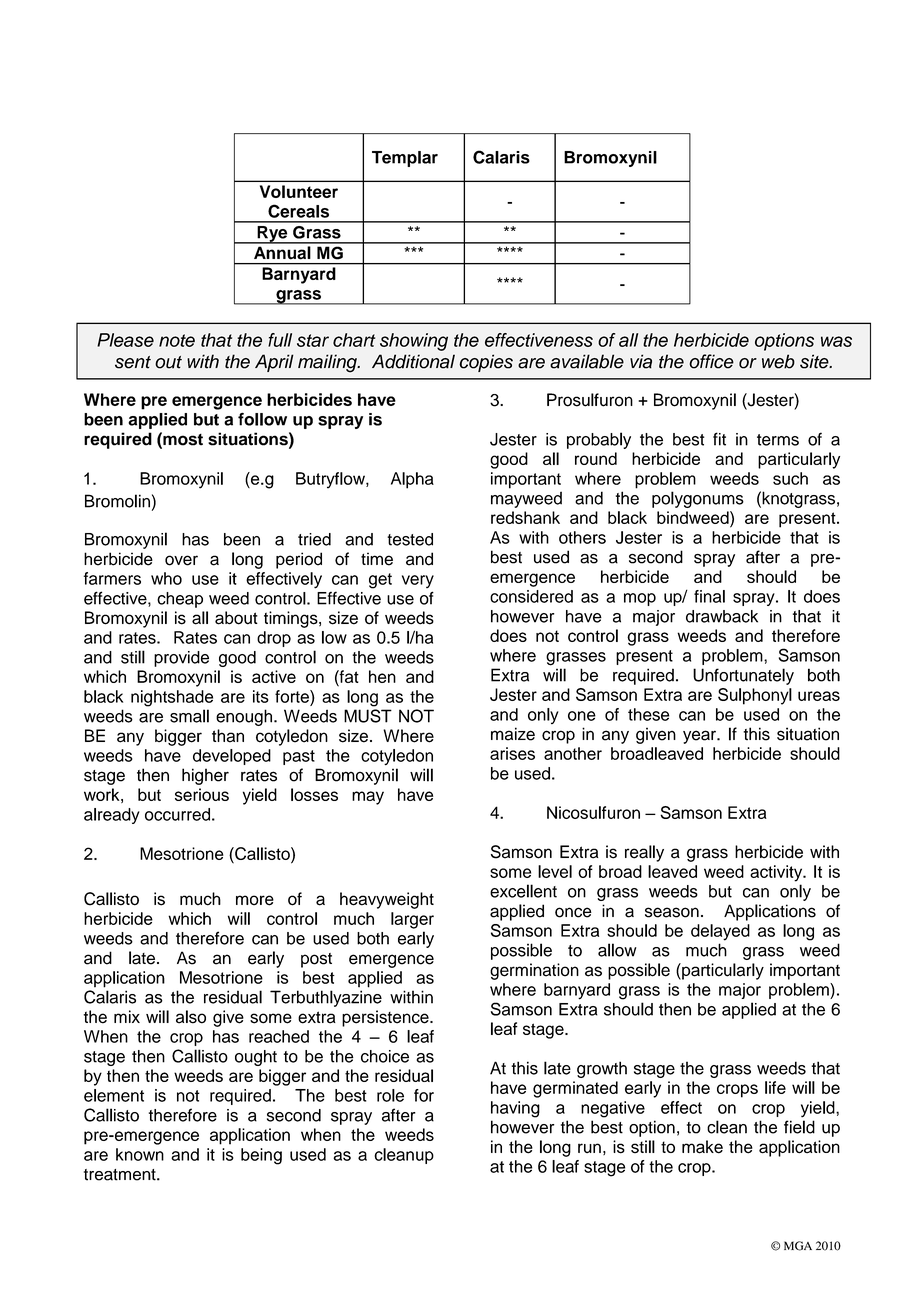  What do you see at coordinates (121, 1175) in the screenshot?
I see `treatment` at bounding box center [121, 1175].
